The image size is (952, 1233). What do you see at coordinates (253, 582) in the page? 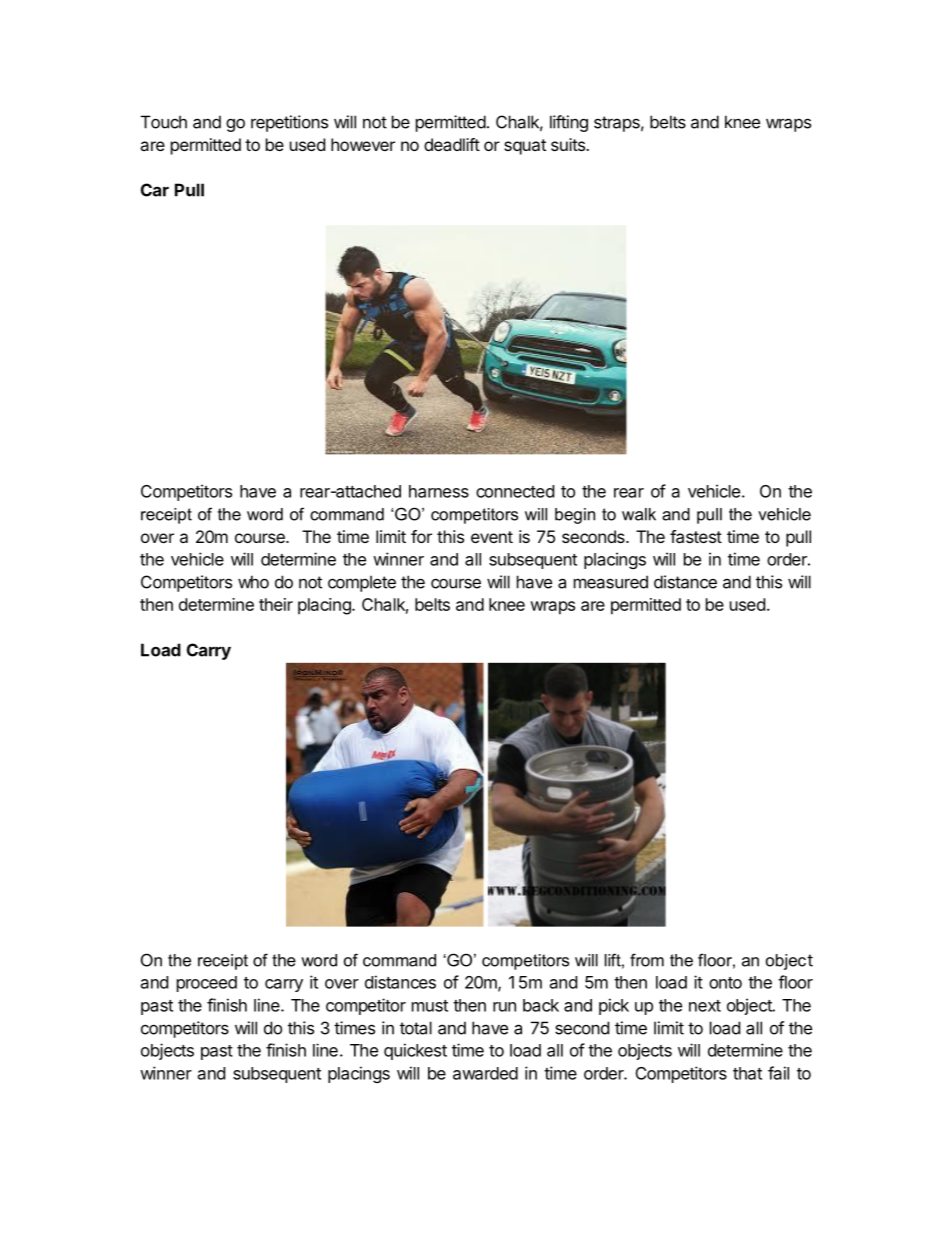
I see `who` at bounding box center [253, 582].
